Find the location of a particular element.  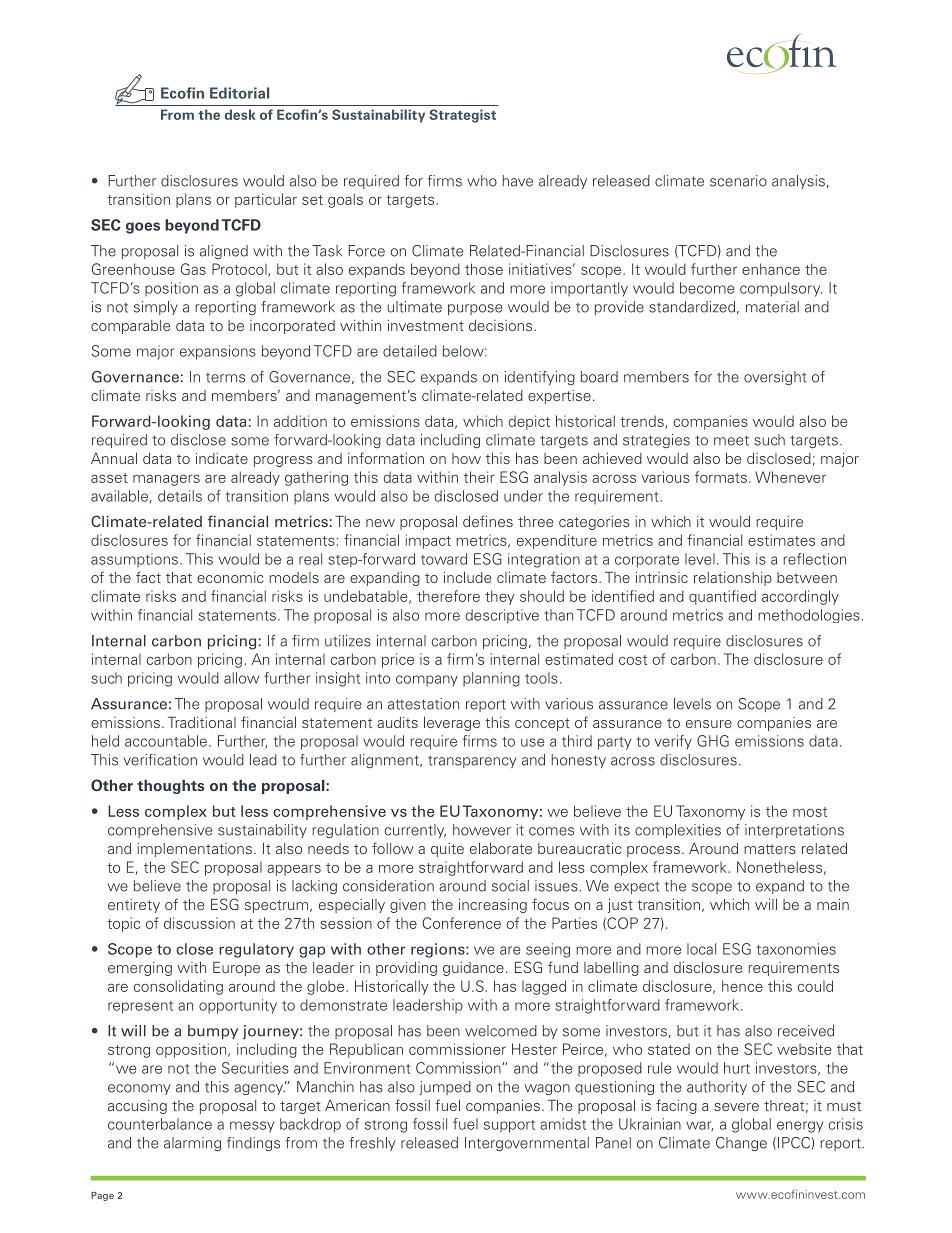

terms is located at coordinates (225, 378).
